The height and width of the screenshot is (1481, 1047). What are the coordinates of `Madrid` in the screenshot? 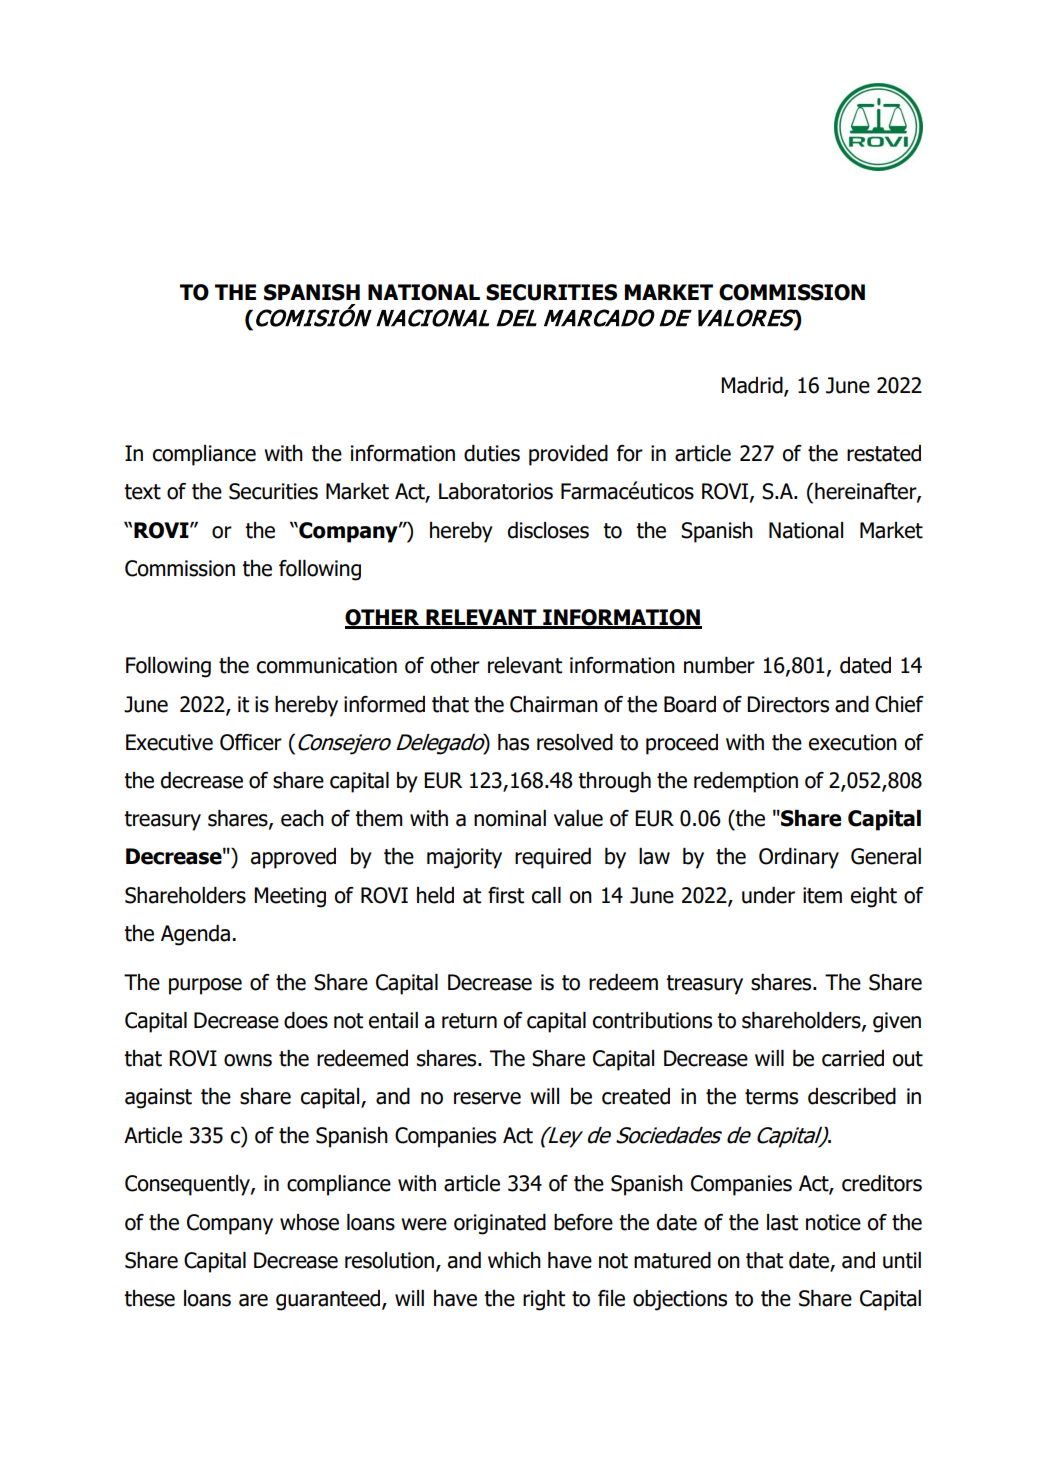 It's located at (753, 386).
